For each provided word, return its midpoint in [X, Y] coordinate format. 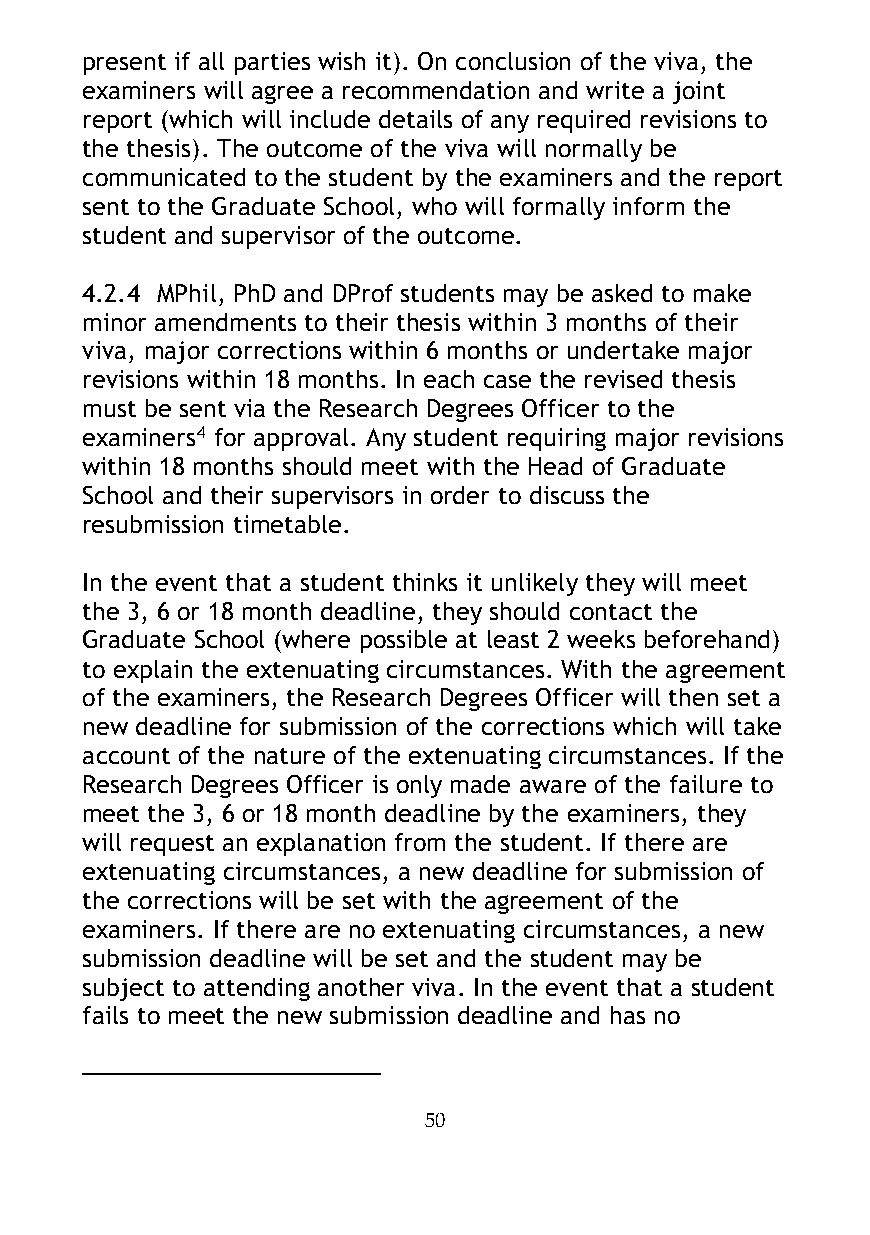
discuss [567, 495]
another [361, 987]
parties [272, 63]
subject [123, 989]
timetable [287, 524]
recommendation [436, 90]
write [615, 90]
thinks [425, 582]
